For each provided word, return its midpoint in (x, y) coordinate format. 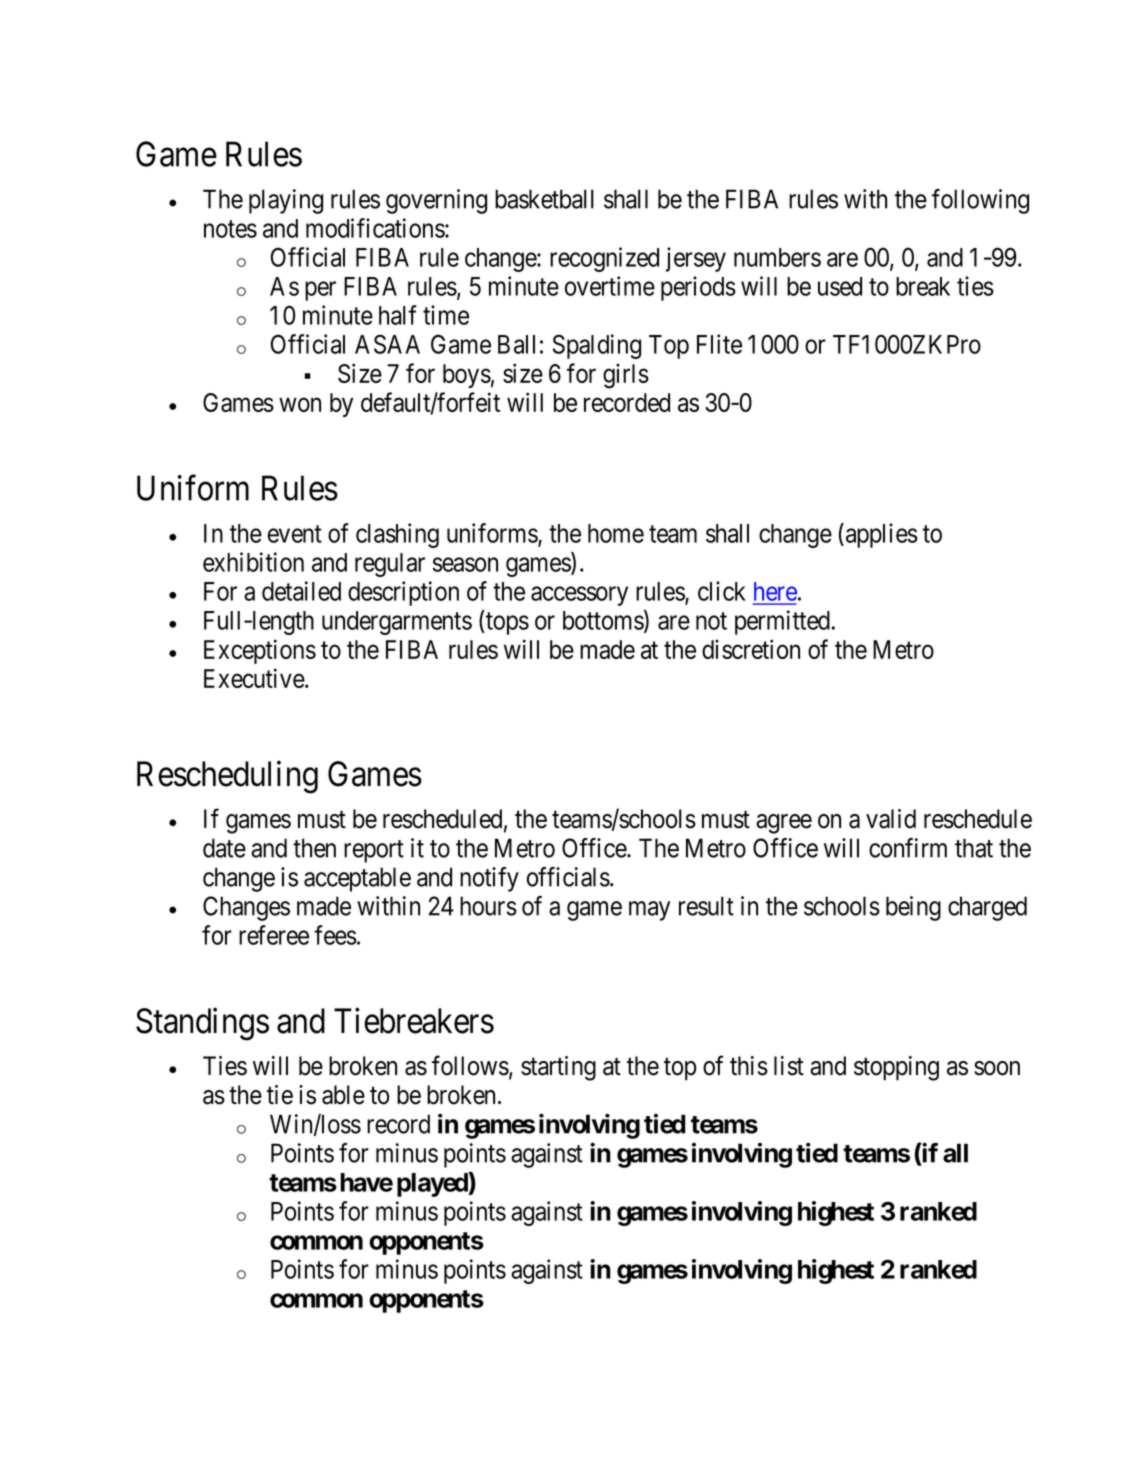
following (980, 201)
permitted (782, 622)
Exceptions (260, 651)
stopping (896, 1068)
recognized (604, 259)
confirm (908, 848)
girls (626, 376)
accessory (579, 596)
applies (882, 535)
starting (558, 1068)
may (649, 911)
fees (335, 935)
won (300, 405)
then (314, 848)
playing (286, 201)
